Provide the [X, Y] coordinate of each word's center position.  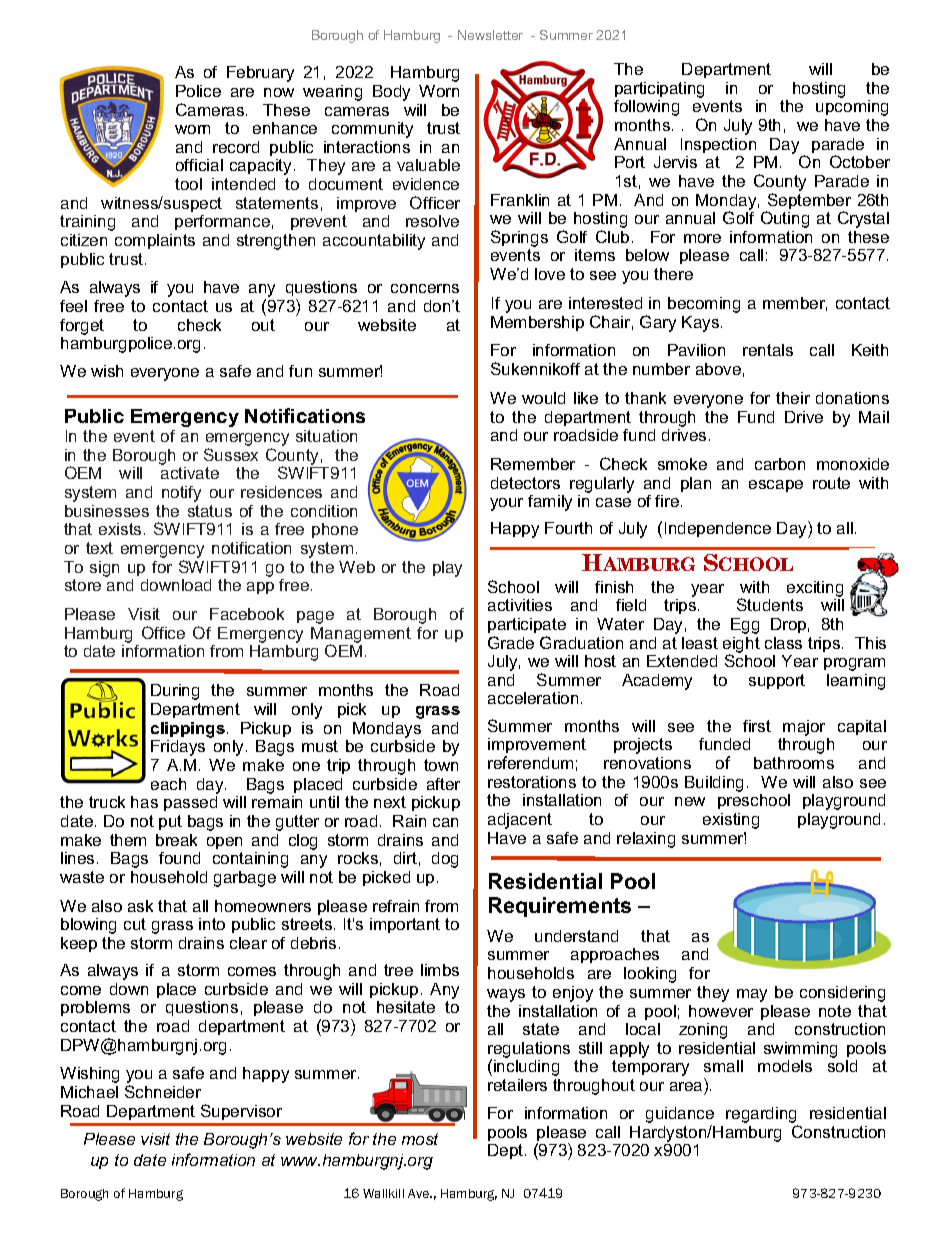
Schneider [163, 1091]
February [260, 74]
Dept [507, 1151]
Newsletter [490, 35]
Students [770, 604]
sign [104, 569]
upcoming [852, 108]
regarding [762, 1116]
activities [520, 605]
